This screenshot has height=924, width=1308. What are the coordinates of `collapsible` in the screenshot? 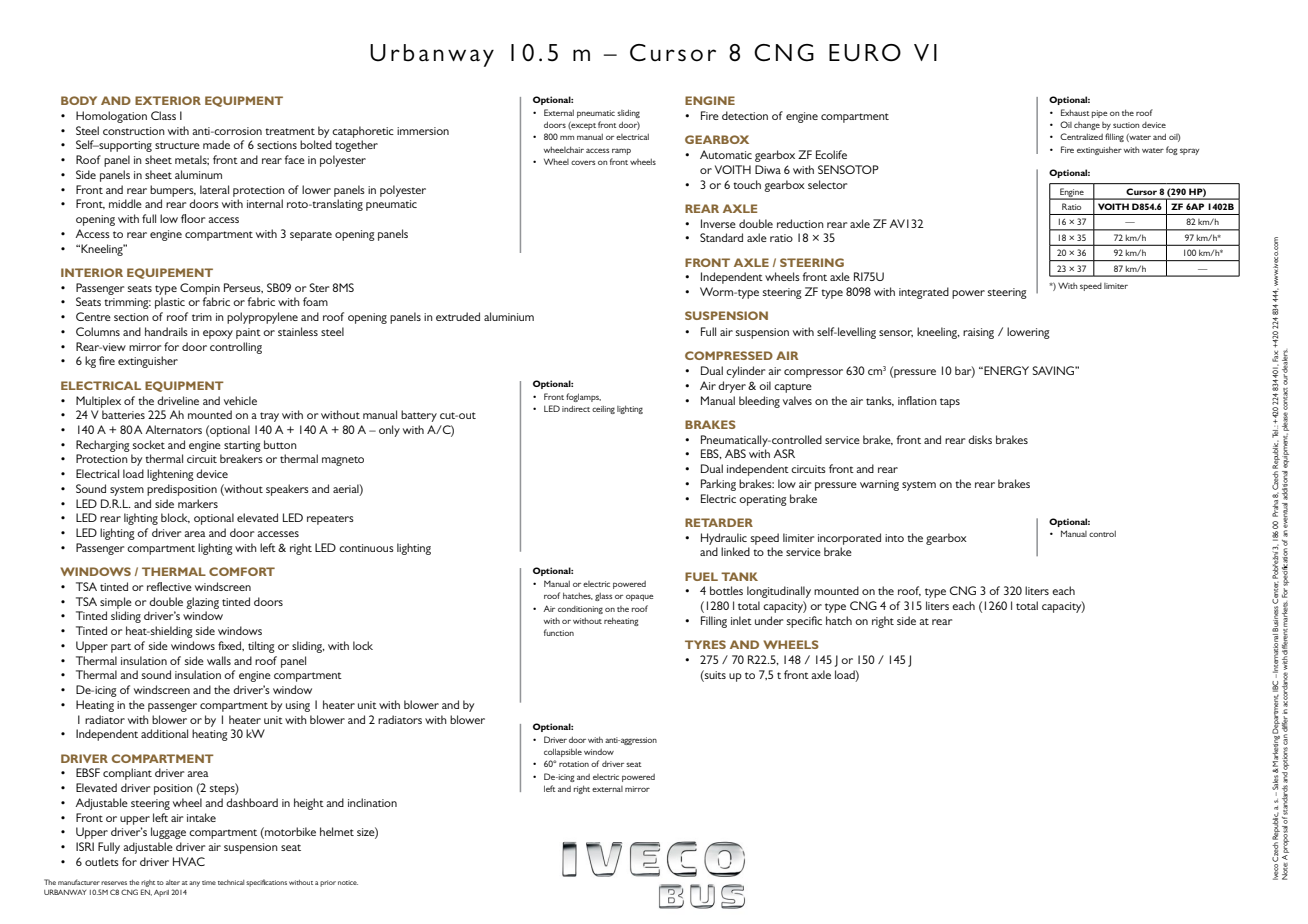 It's located at (563, 752).
